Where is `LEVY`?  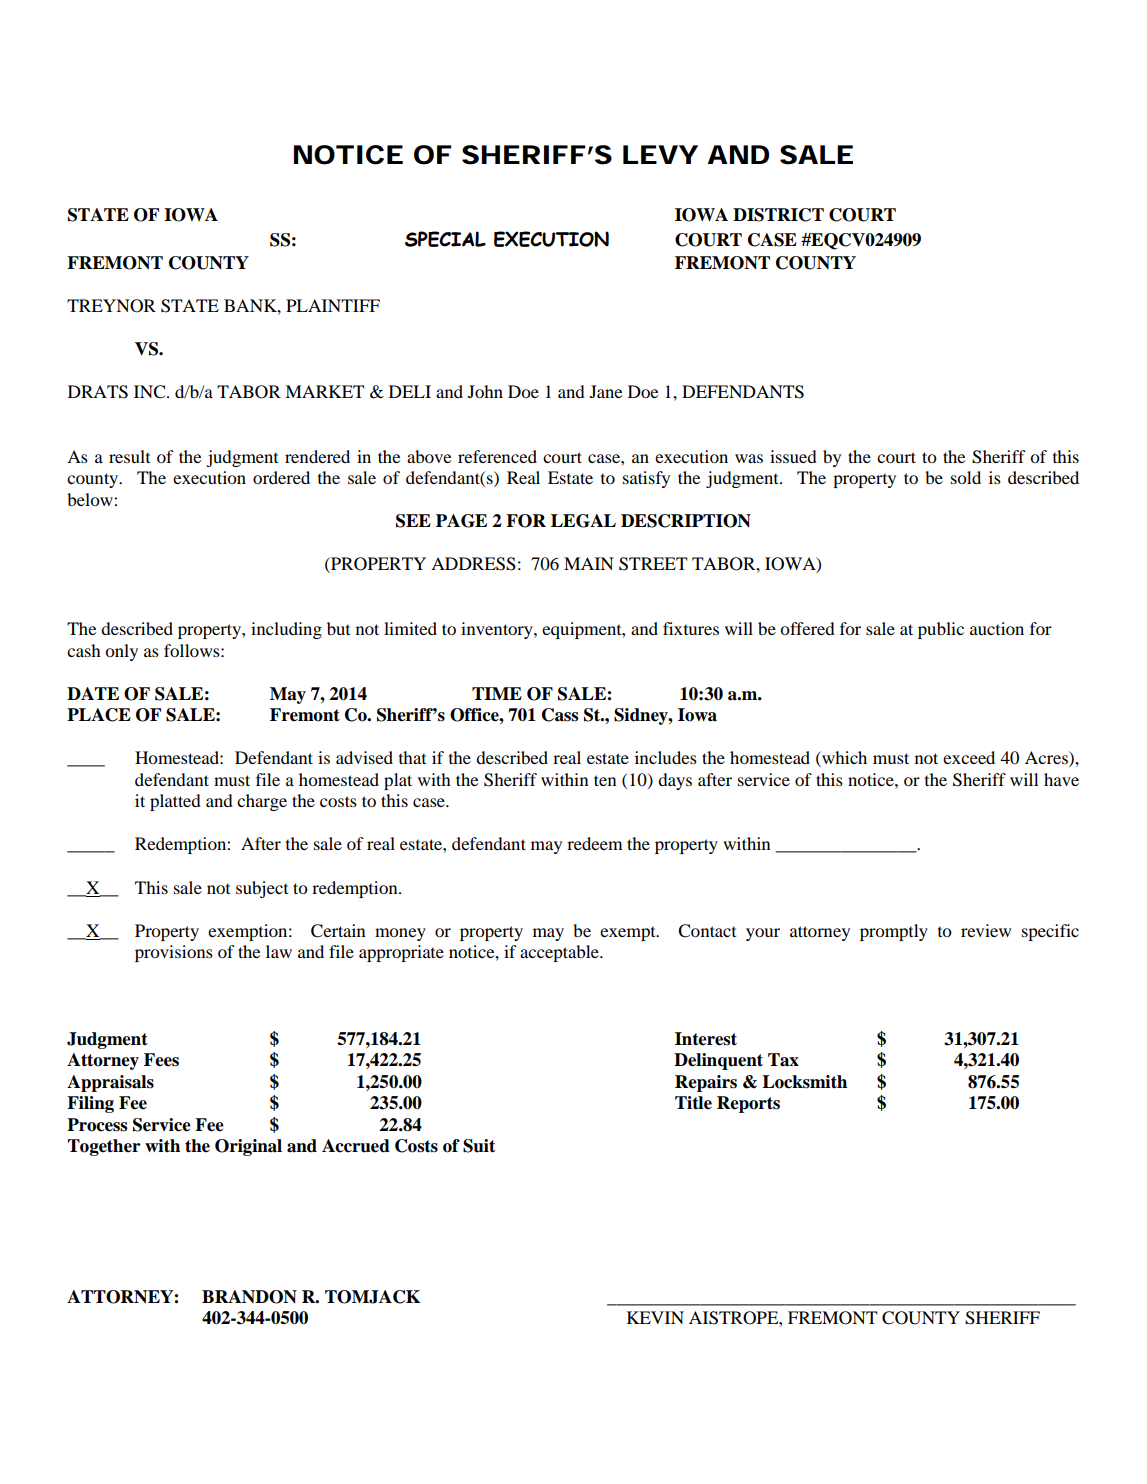
LEVY is located at coordinates (660, 154).
